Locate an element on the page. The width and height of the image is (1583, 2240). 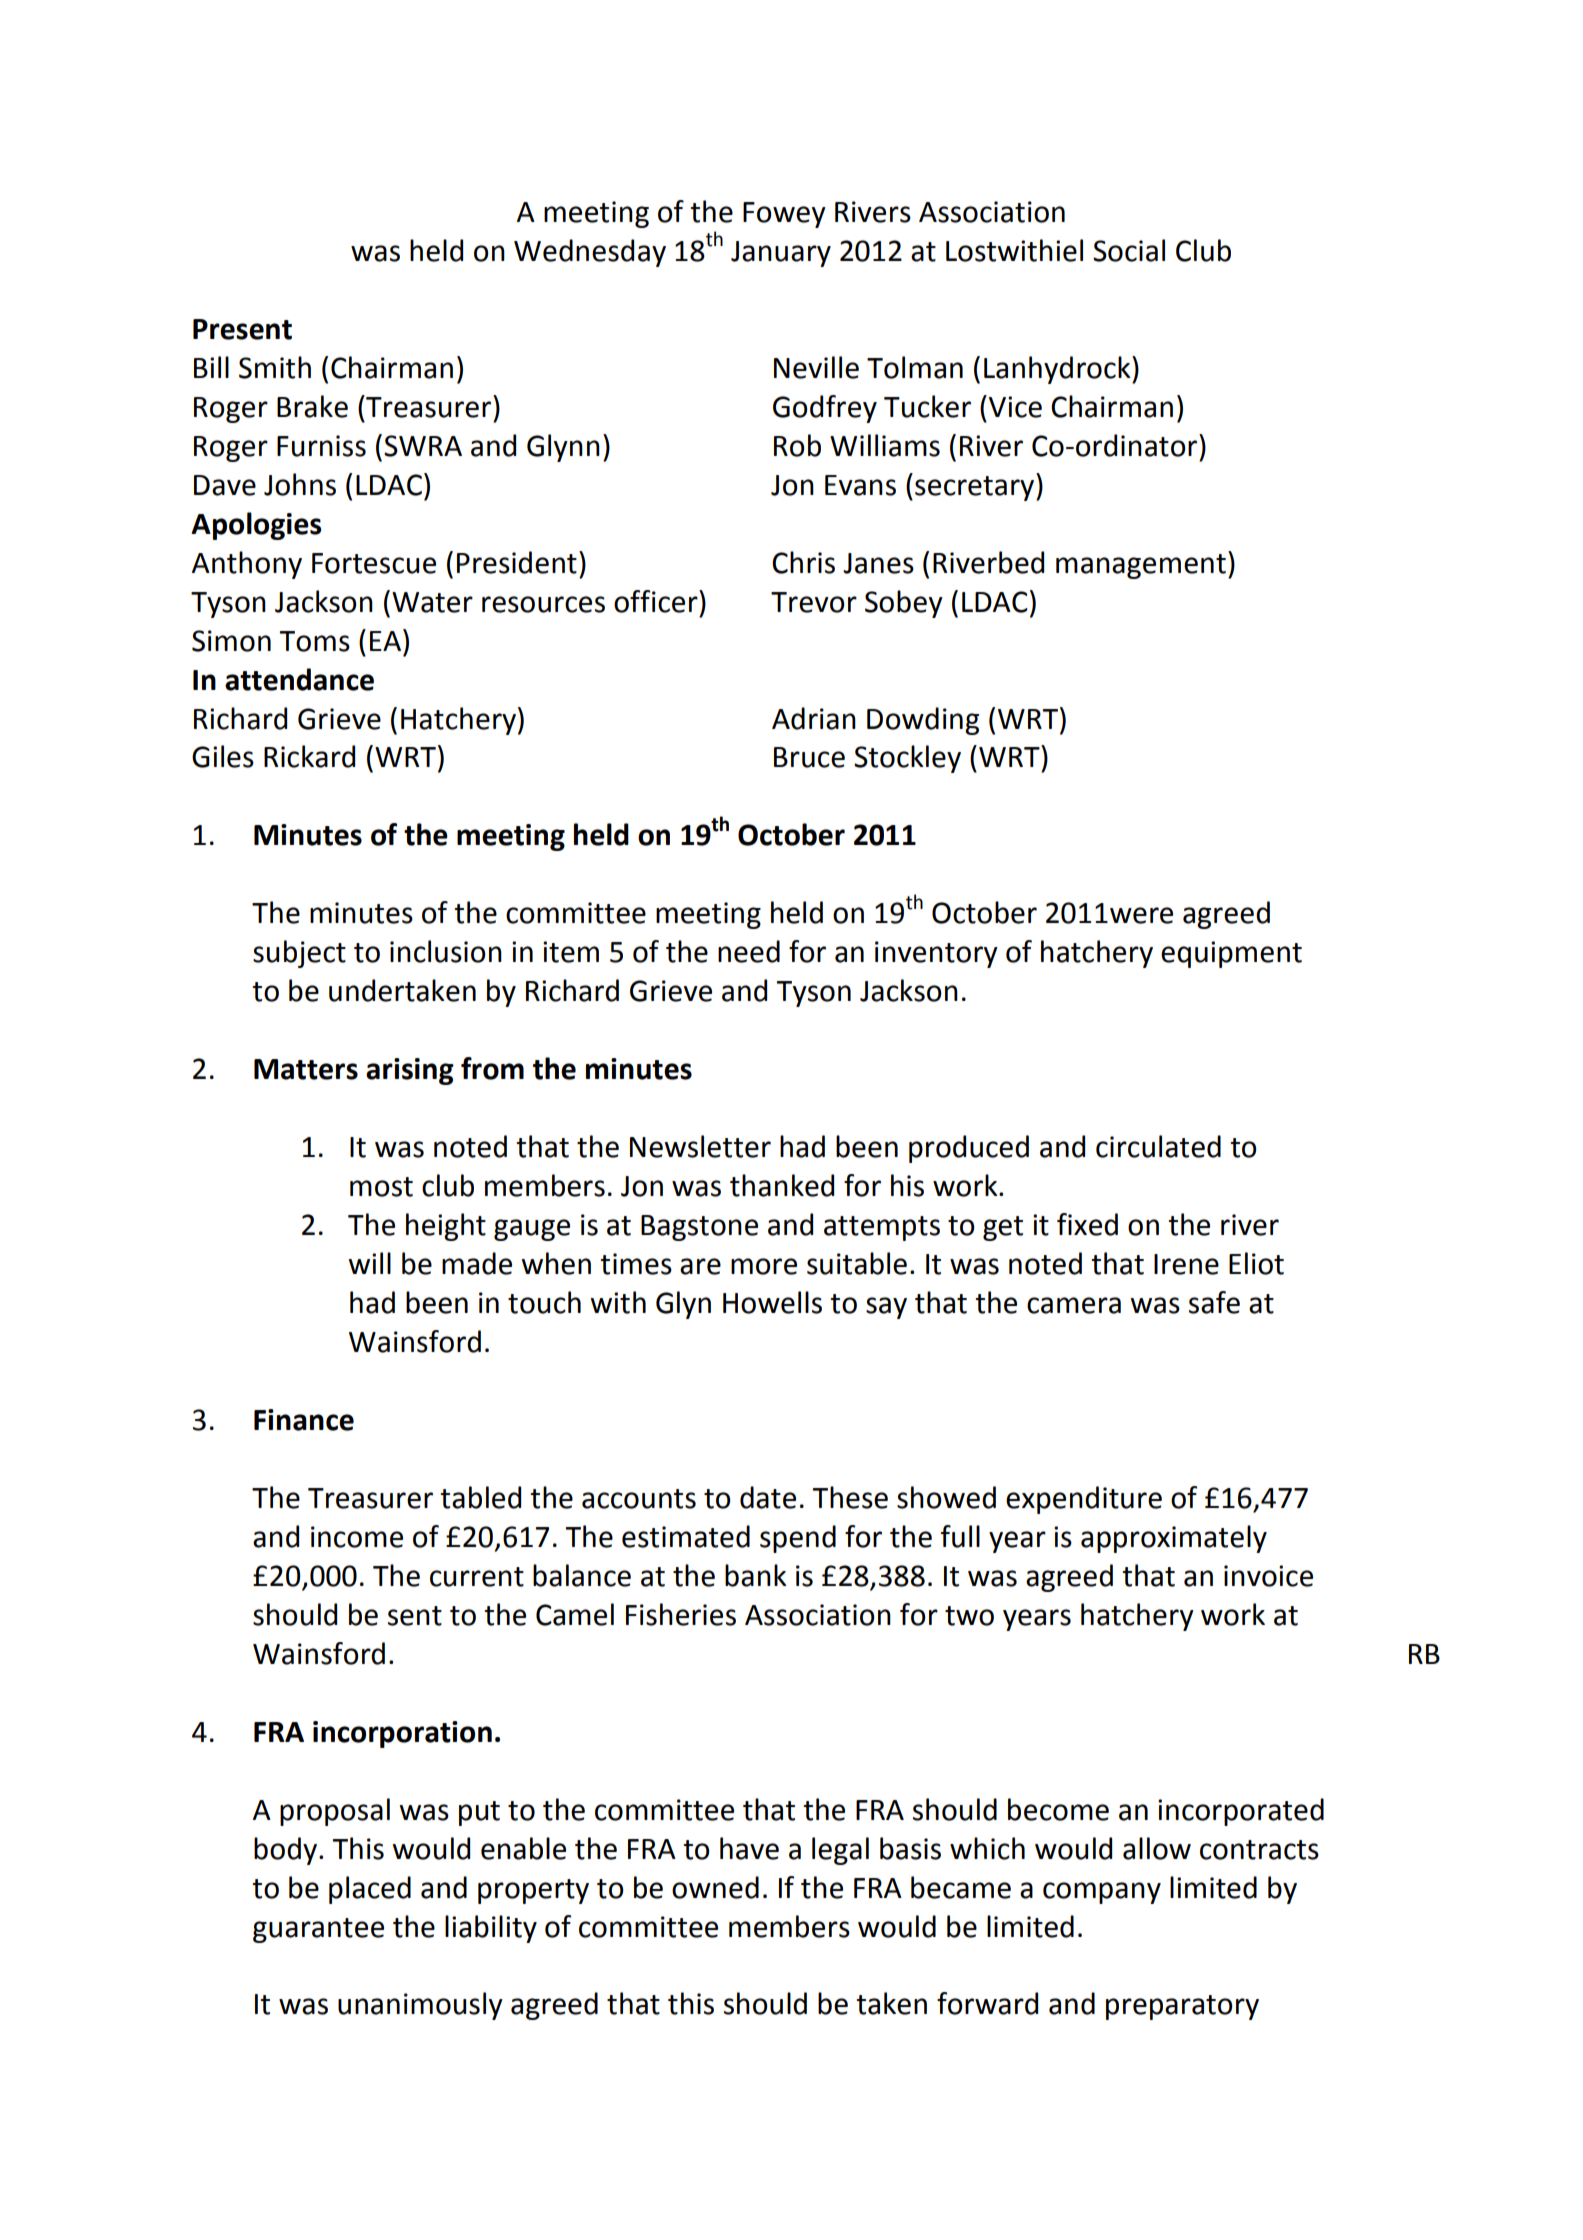
guarantee is located at coordinates (318, 1930).
